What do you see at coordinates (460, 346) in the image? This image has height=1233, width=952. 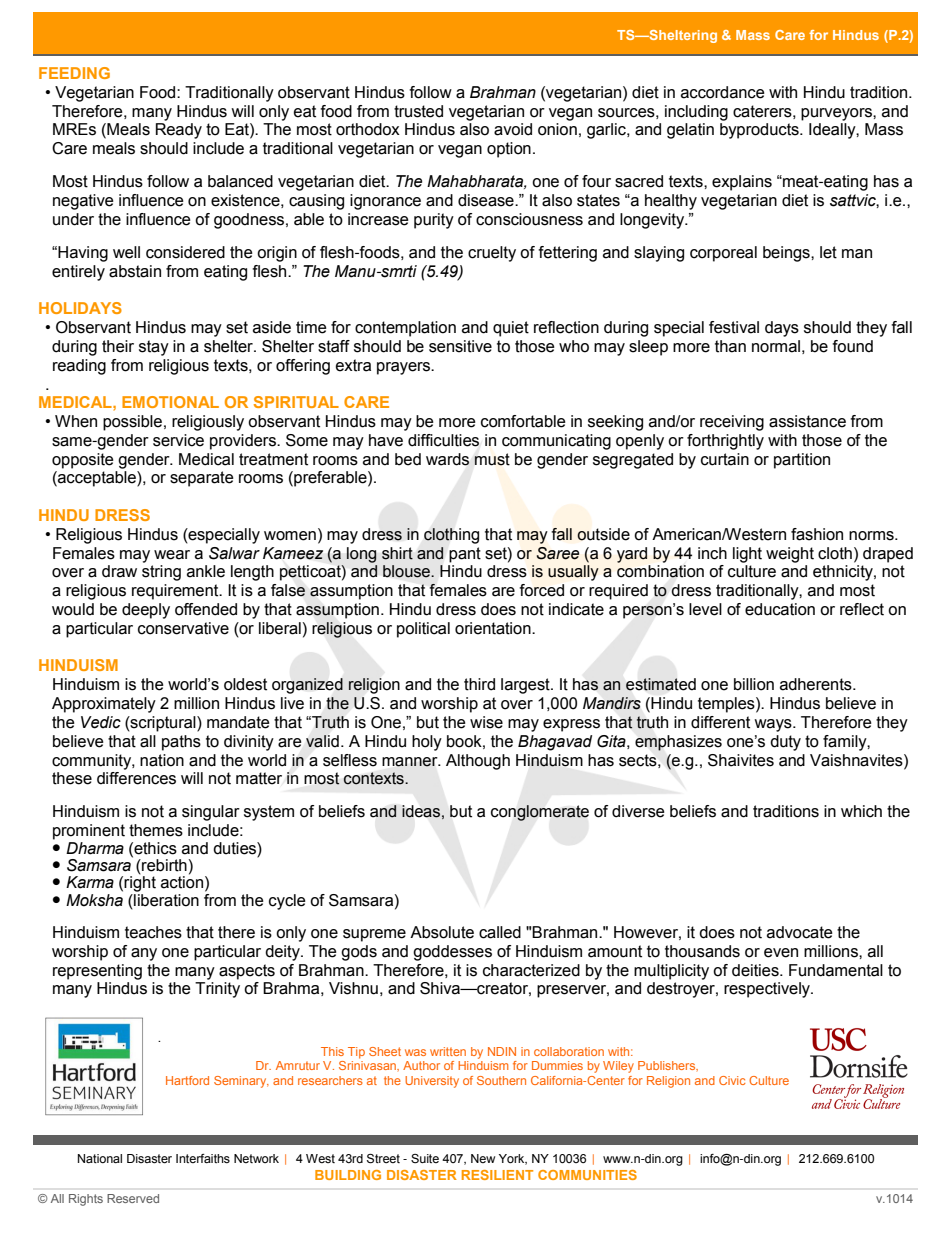 I see `sensitive` at bounding box center [460, 346].
